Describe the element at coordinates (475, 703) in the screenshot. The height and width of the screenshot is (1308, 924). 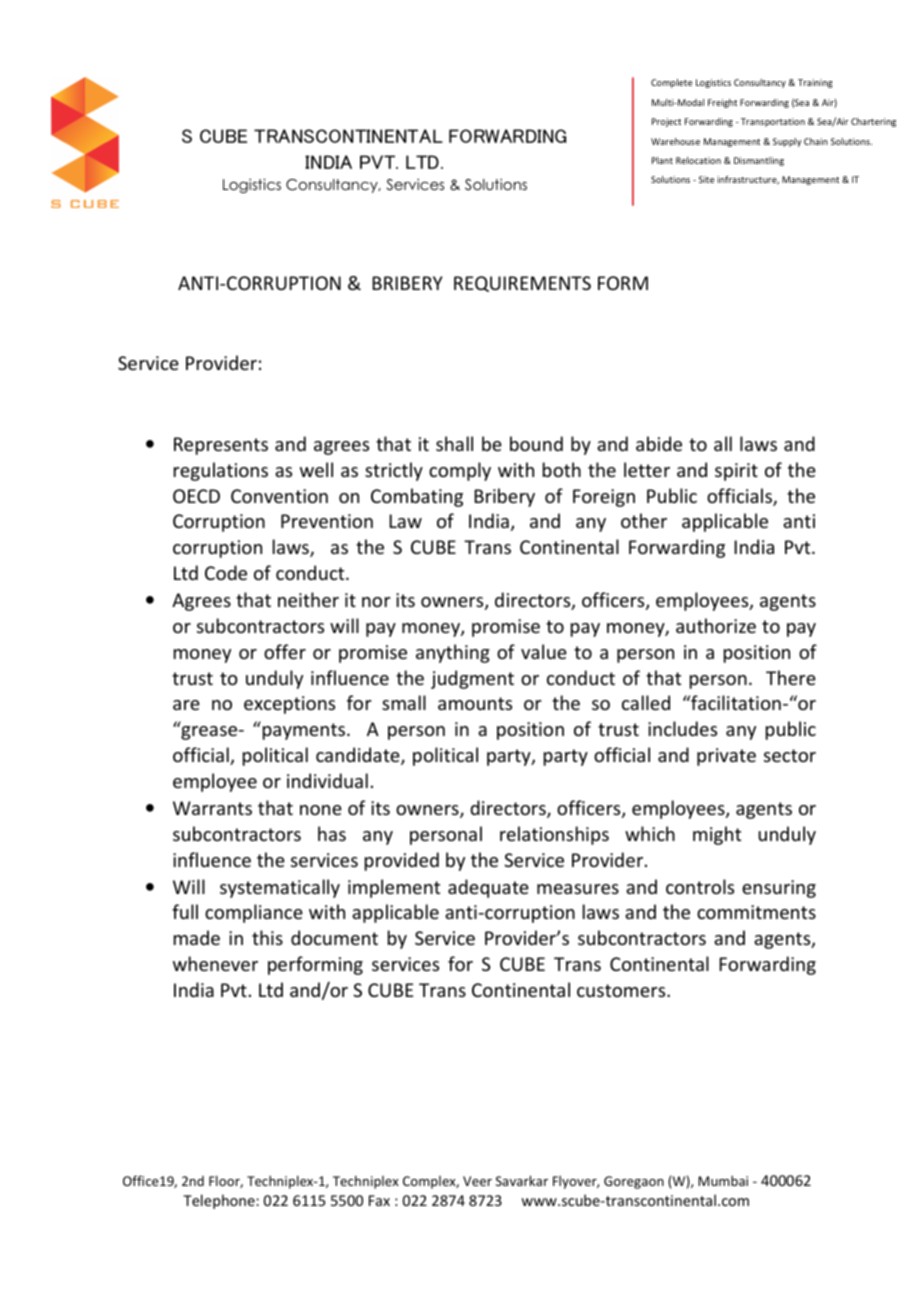
I see `amounts` at that location.
